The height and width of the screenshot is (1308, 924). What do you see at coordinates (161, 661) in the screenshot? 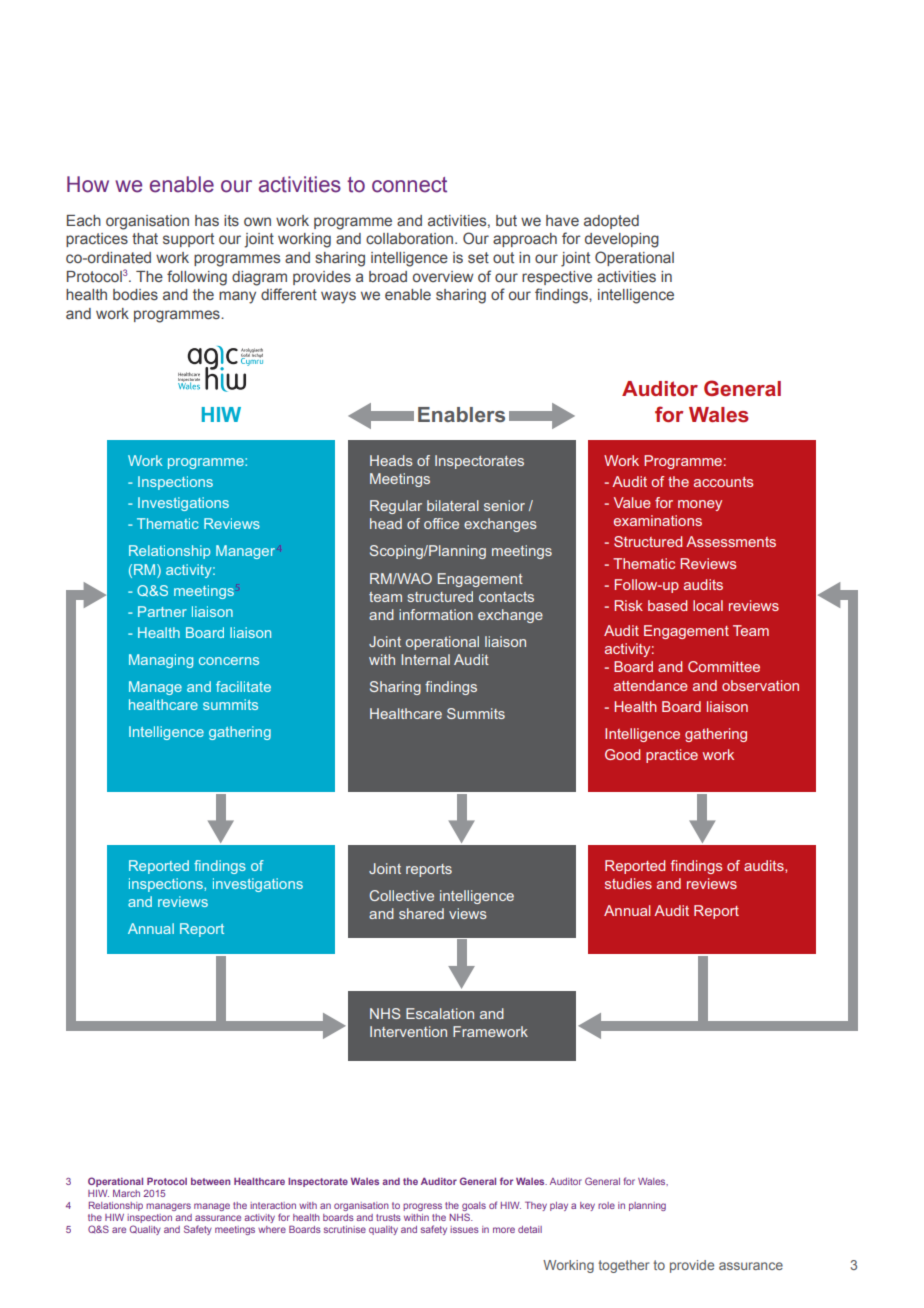
I see `Managing` at bounding box center [161, 661].
